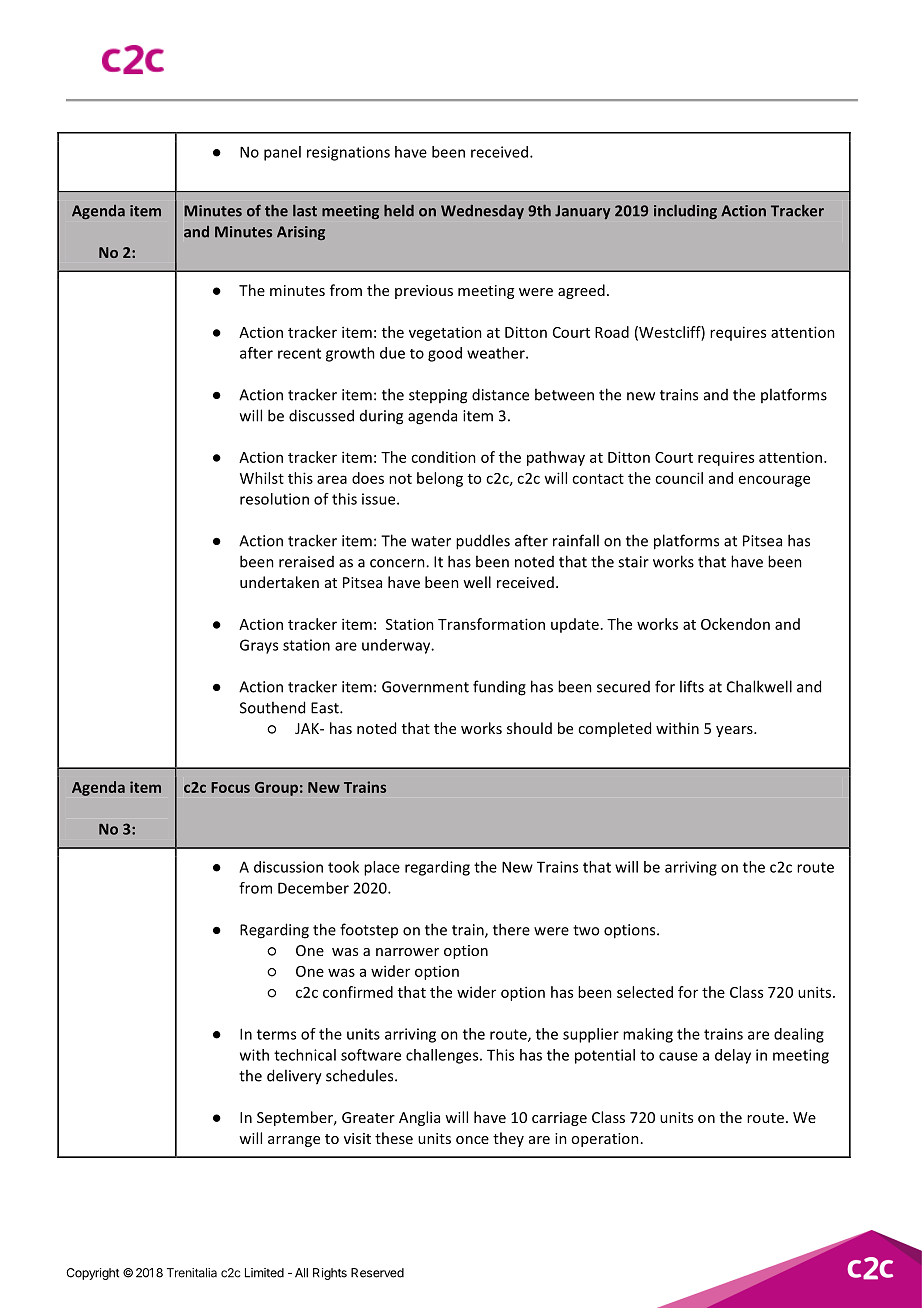 This screenshot has height=1308, width=924. What do you see at coordinates (230, 787) in the screenshot?
I see `Focus` at bounding box center [230, 787].
